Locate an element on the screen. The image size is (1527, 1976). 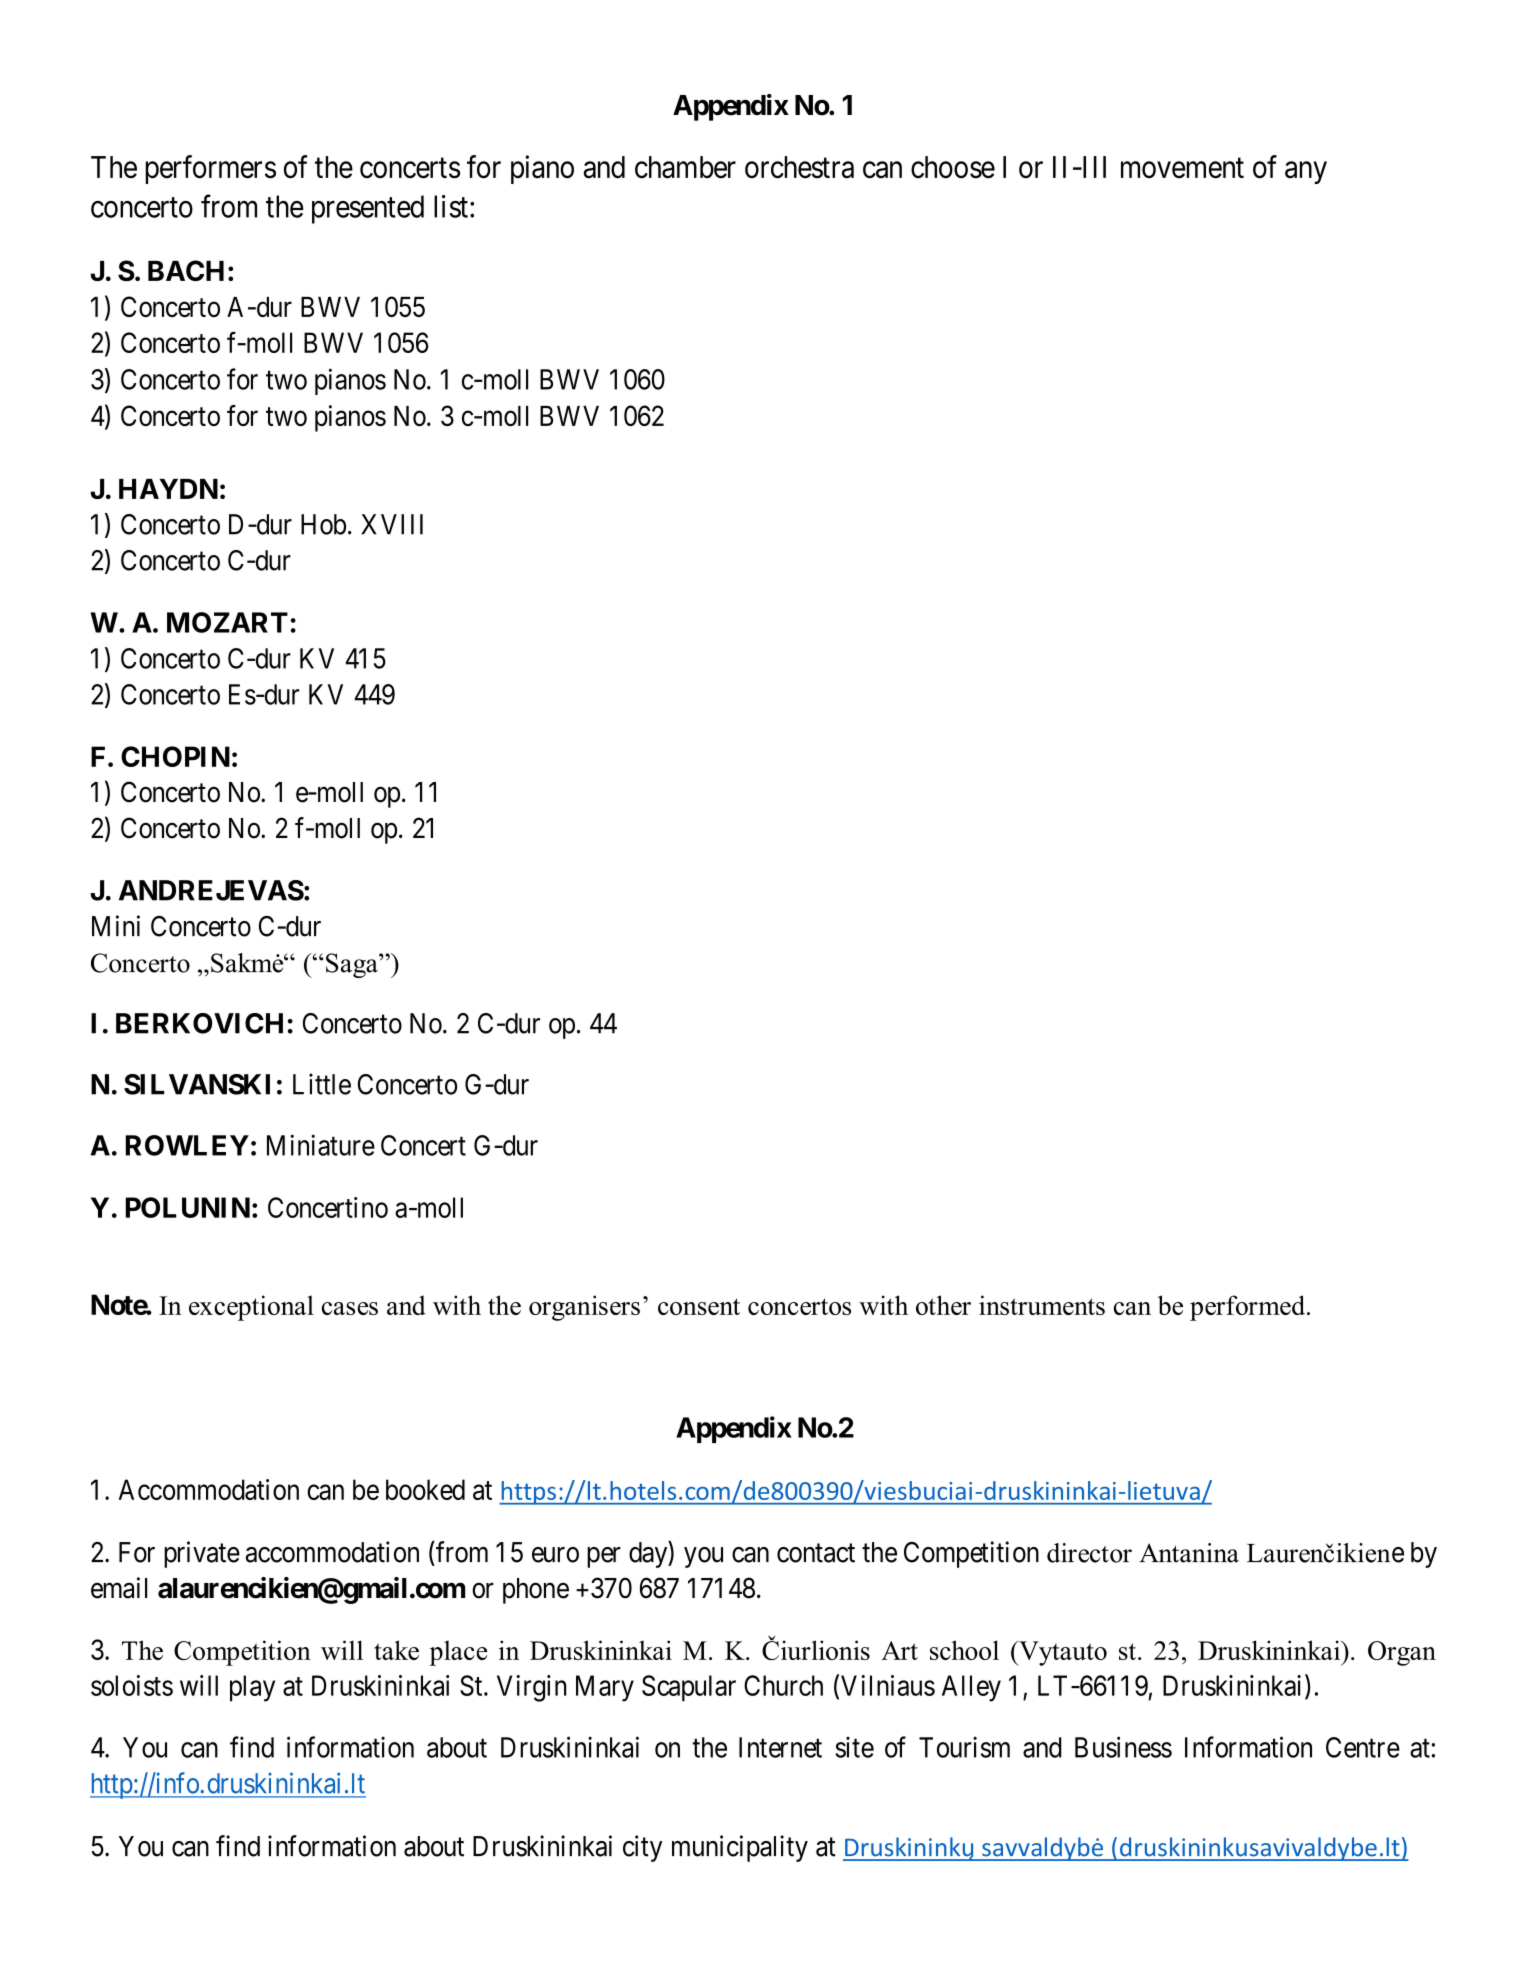
XVIII is located at coordinates (392, 524).
